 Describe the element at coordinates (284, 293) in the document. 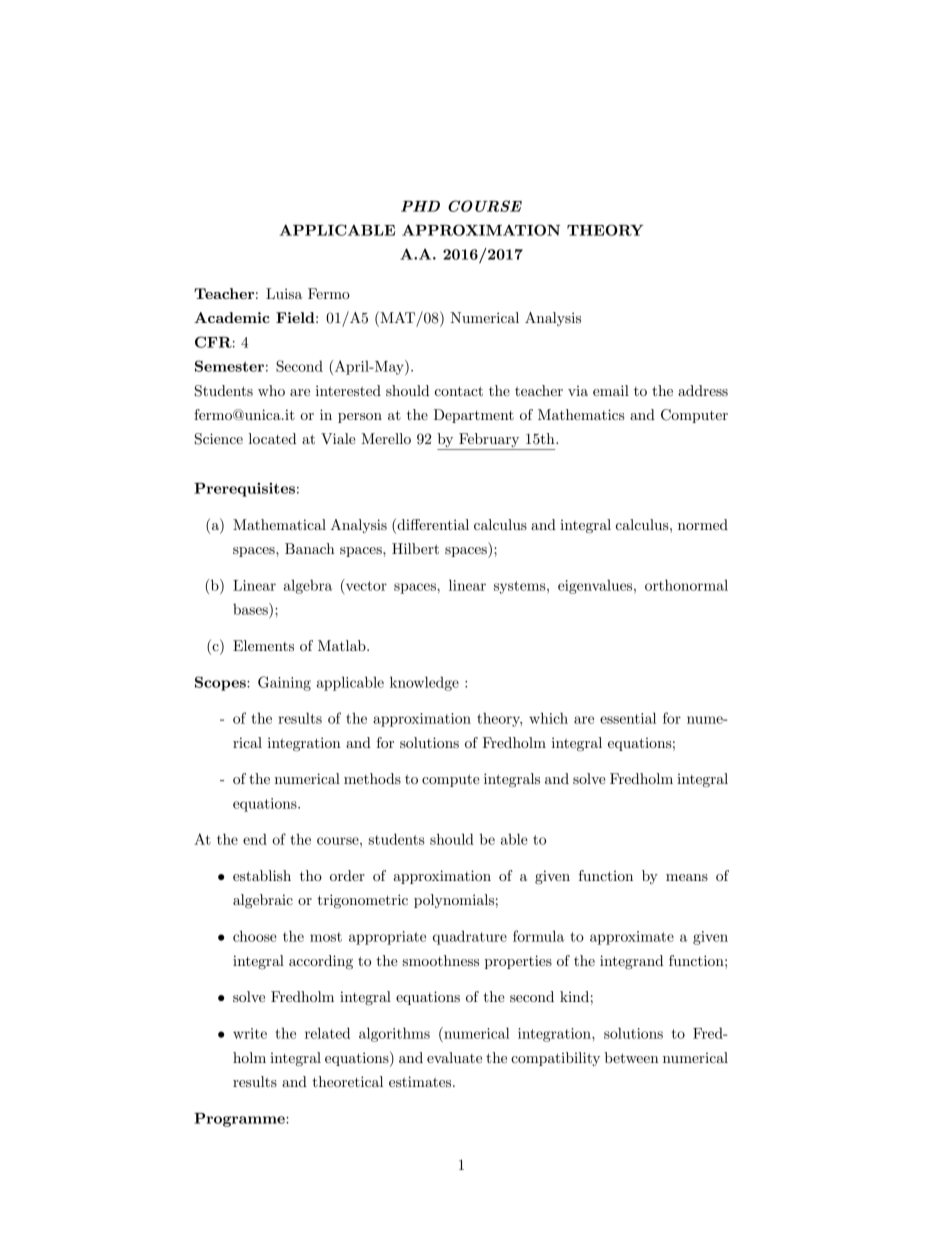

I see `Luisa` at that location.
